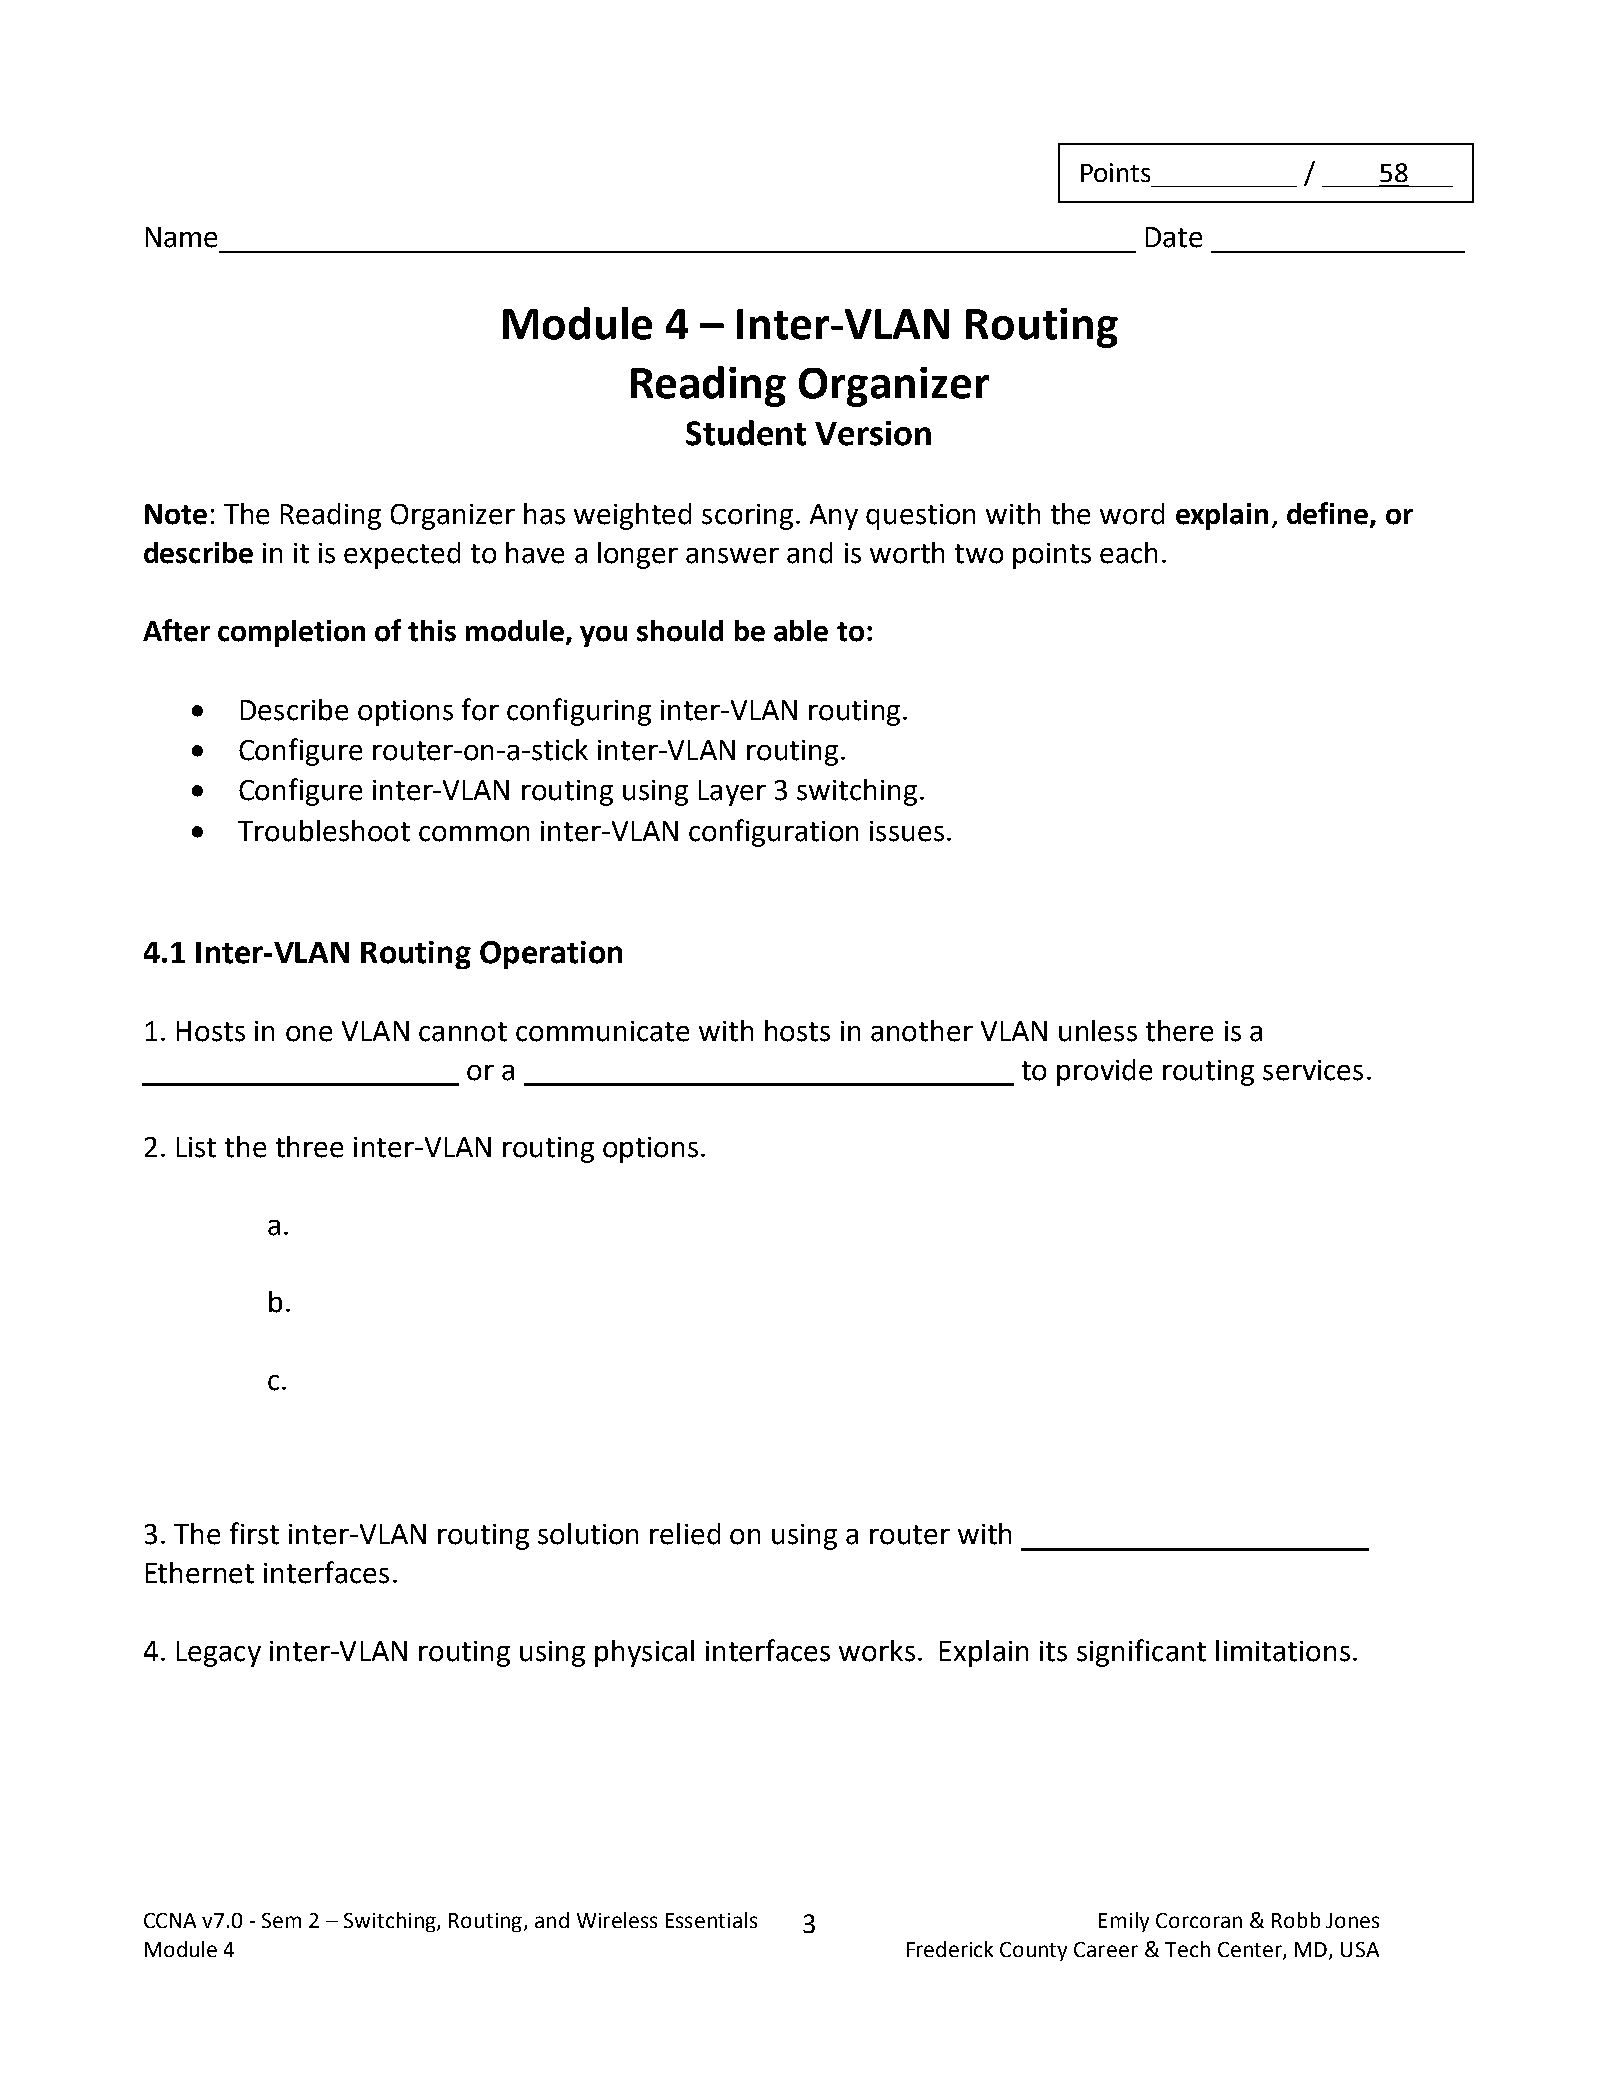 The image size is (1618, 2094). Describe the element at coordinates (281, 1920) in the screenshot. I see `Sem` at that location.
